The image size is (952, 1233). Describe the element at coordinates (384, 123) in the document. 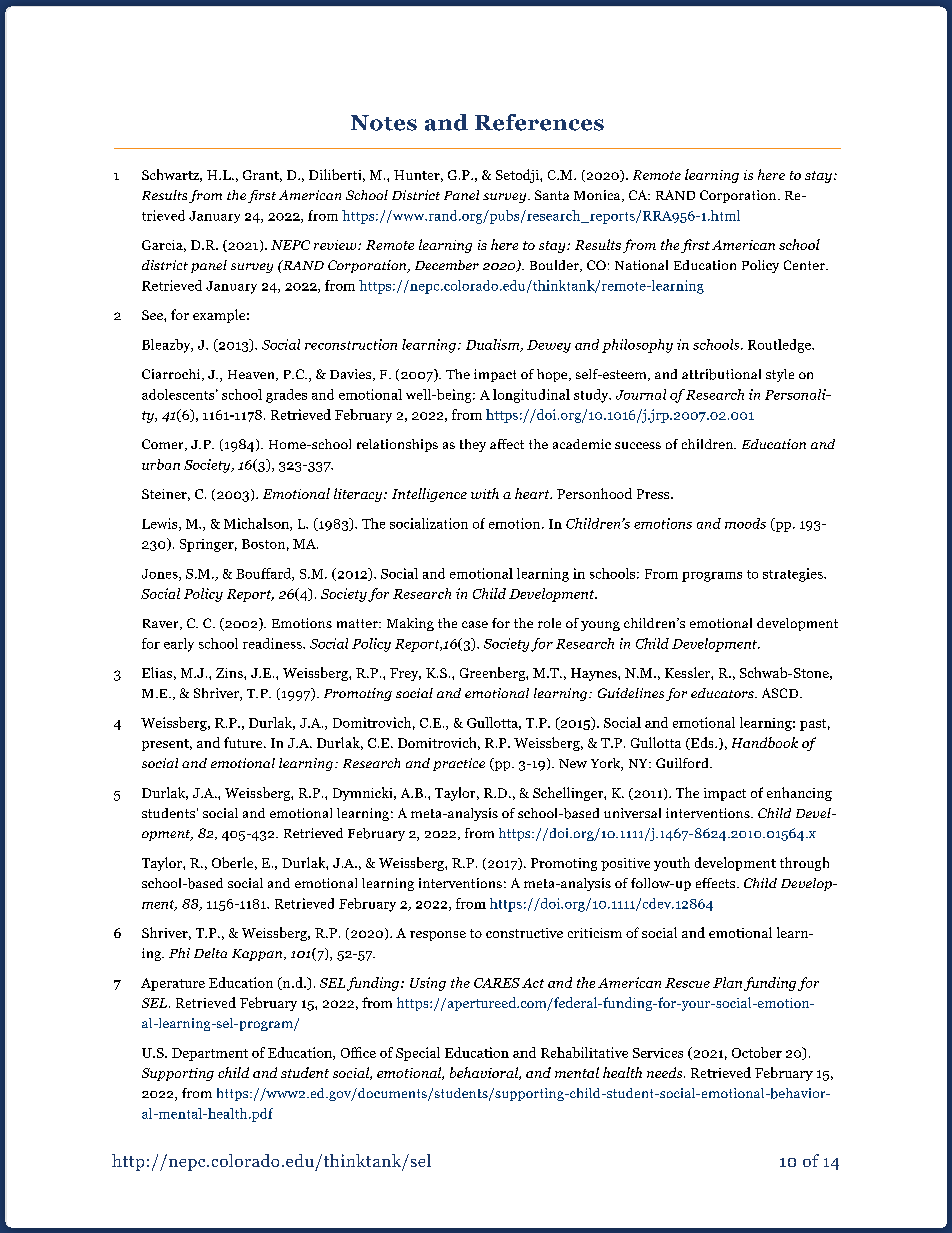

I see `Notes` at that location.
